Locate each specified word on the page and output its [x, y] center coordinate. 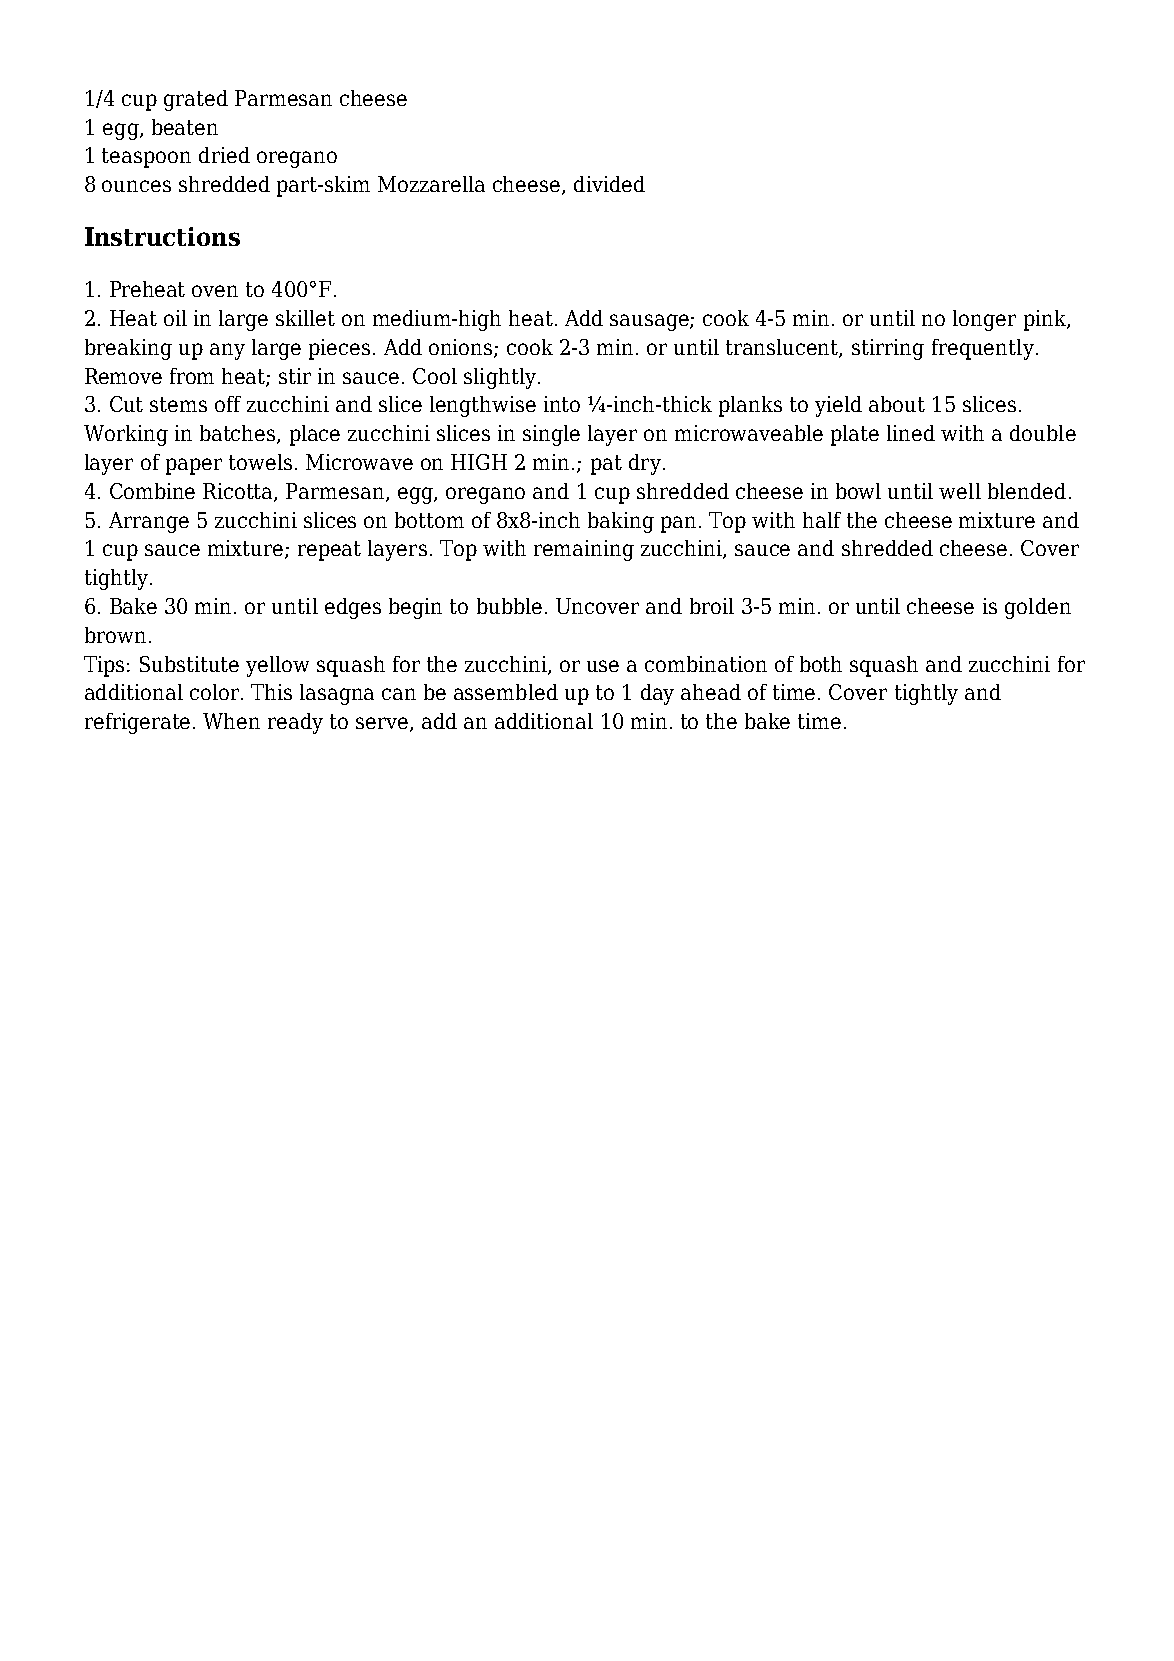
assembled [506, 692]
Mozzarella [431, 184]
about [897, 404]
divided [609, 184]
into [562, 404]
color [216, 692]
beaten [185, 127]
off [228, 404]
